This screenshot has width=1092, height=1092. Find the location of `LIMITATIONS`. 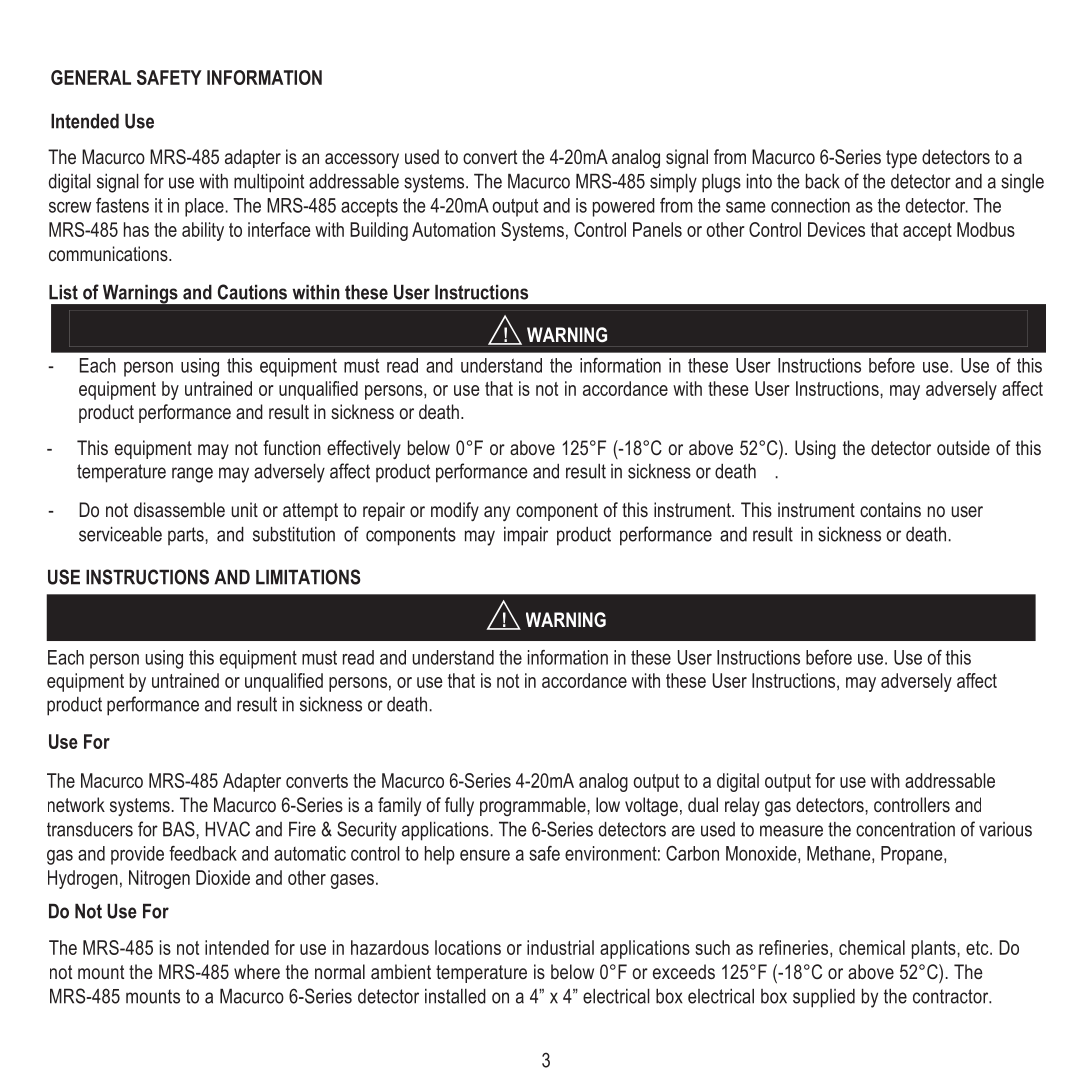

LIMITATIONS is located at coordinates (308, 577).
